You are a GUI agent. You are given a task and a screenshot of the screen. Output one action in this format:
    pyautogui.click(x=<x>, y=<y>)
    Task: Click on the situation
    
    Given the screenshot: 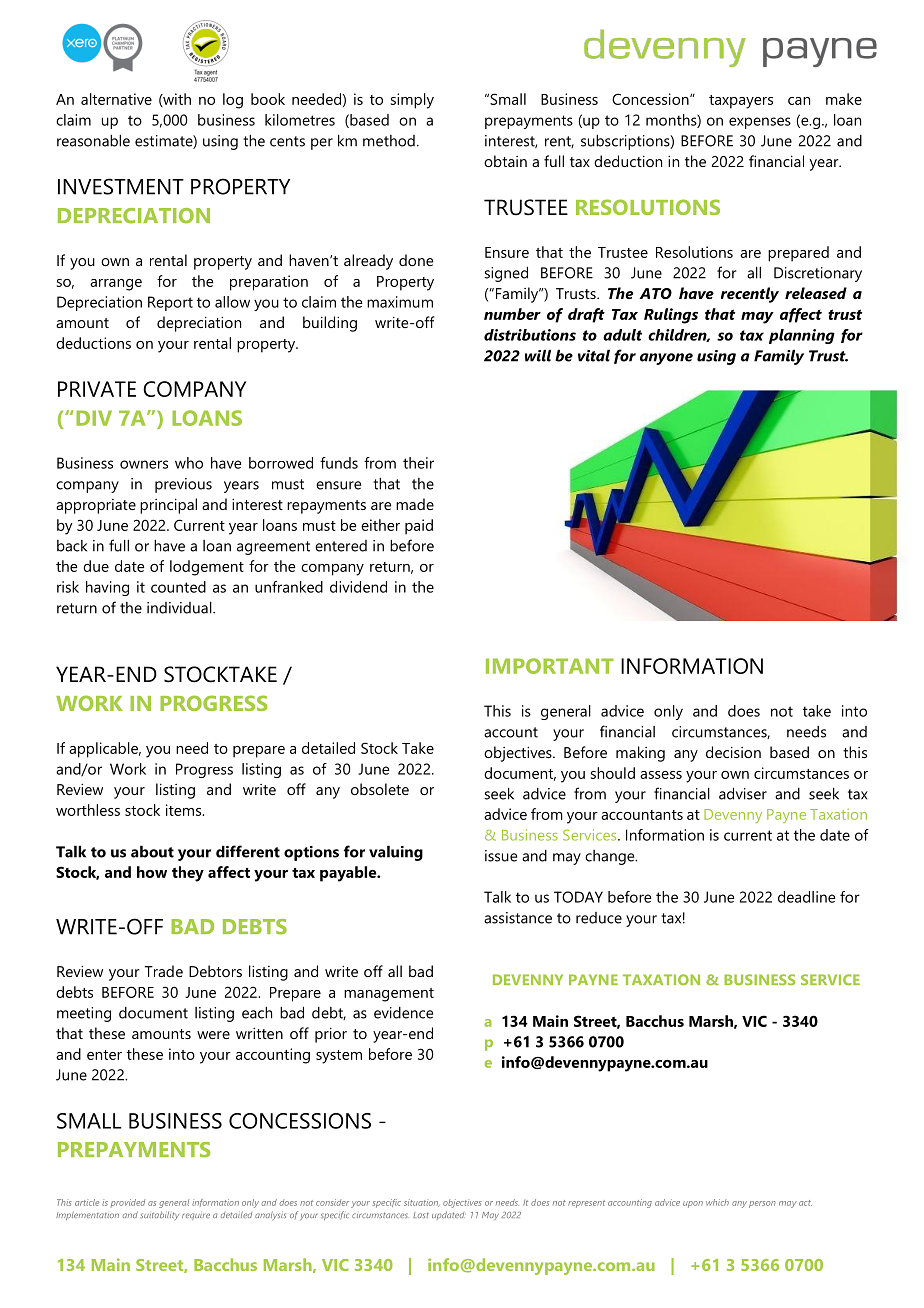 What is the action you would take?
    pyautogui.click(x=422, y=1203)
